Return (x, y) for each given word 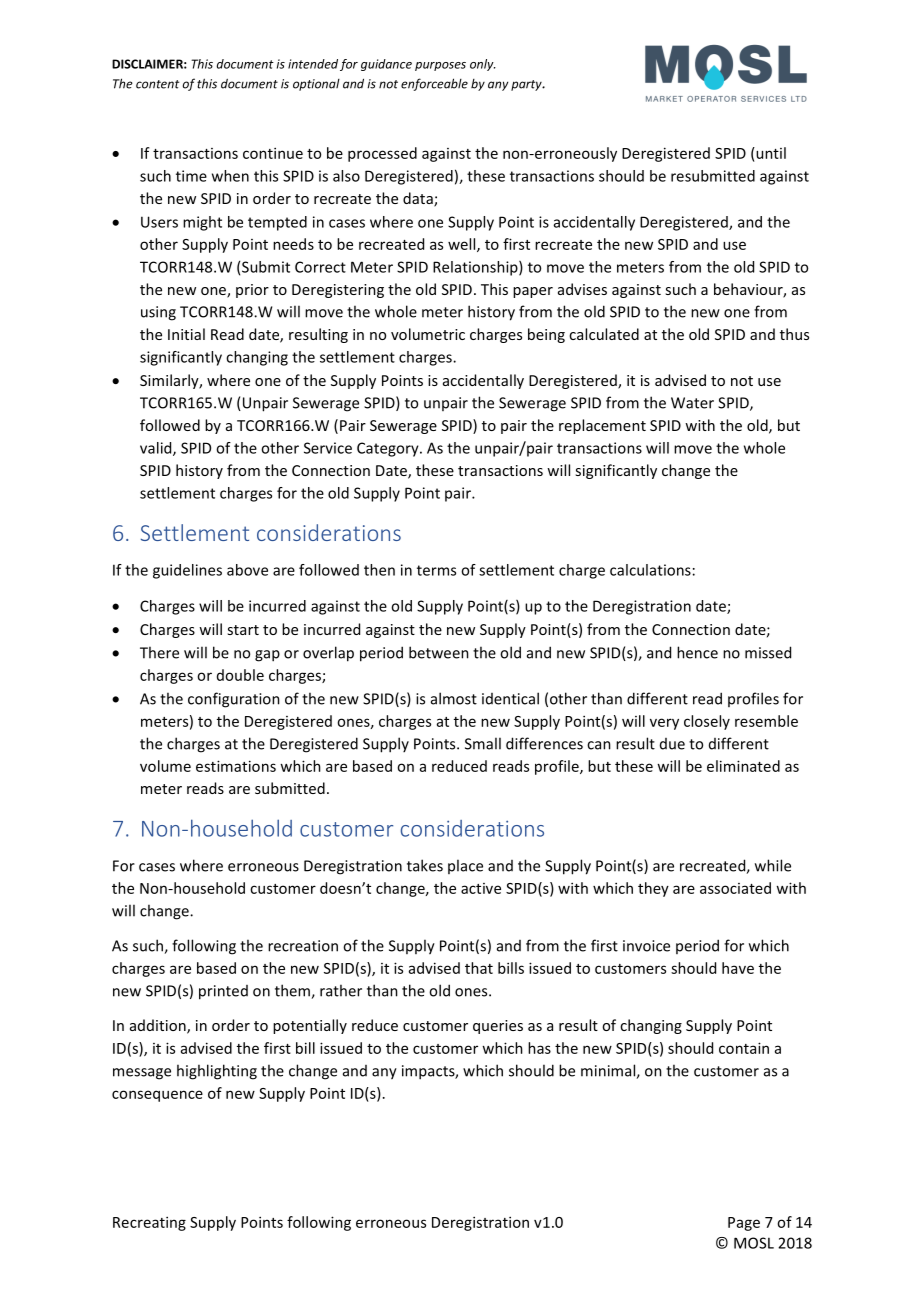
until (770, 153)
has (539, 1048)
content (157, 84)
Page (744, 1224)
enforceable (434, 84)
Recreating (149, 1223)
